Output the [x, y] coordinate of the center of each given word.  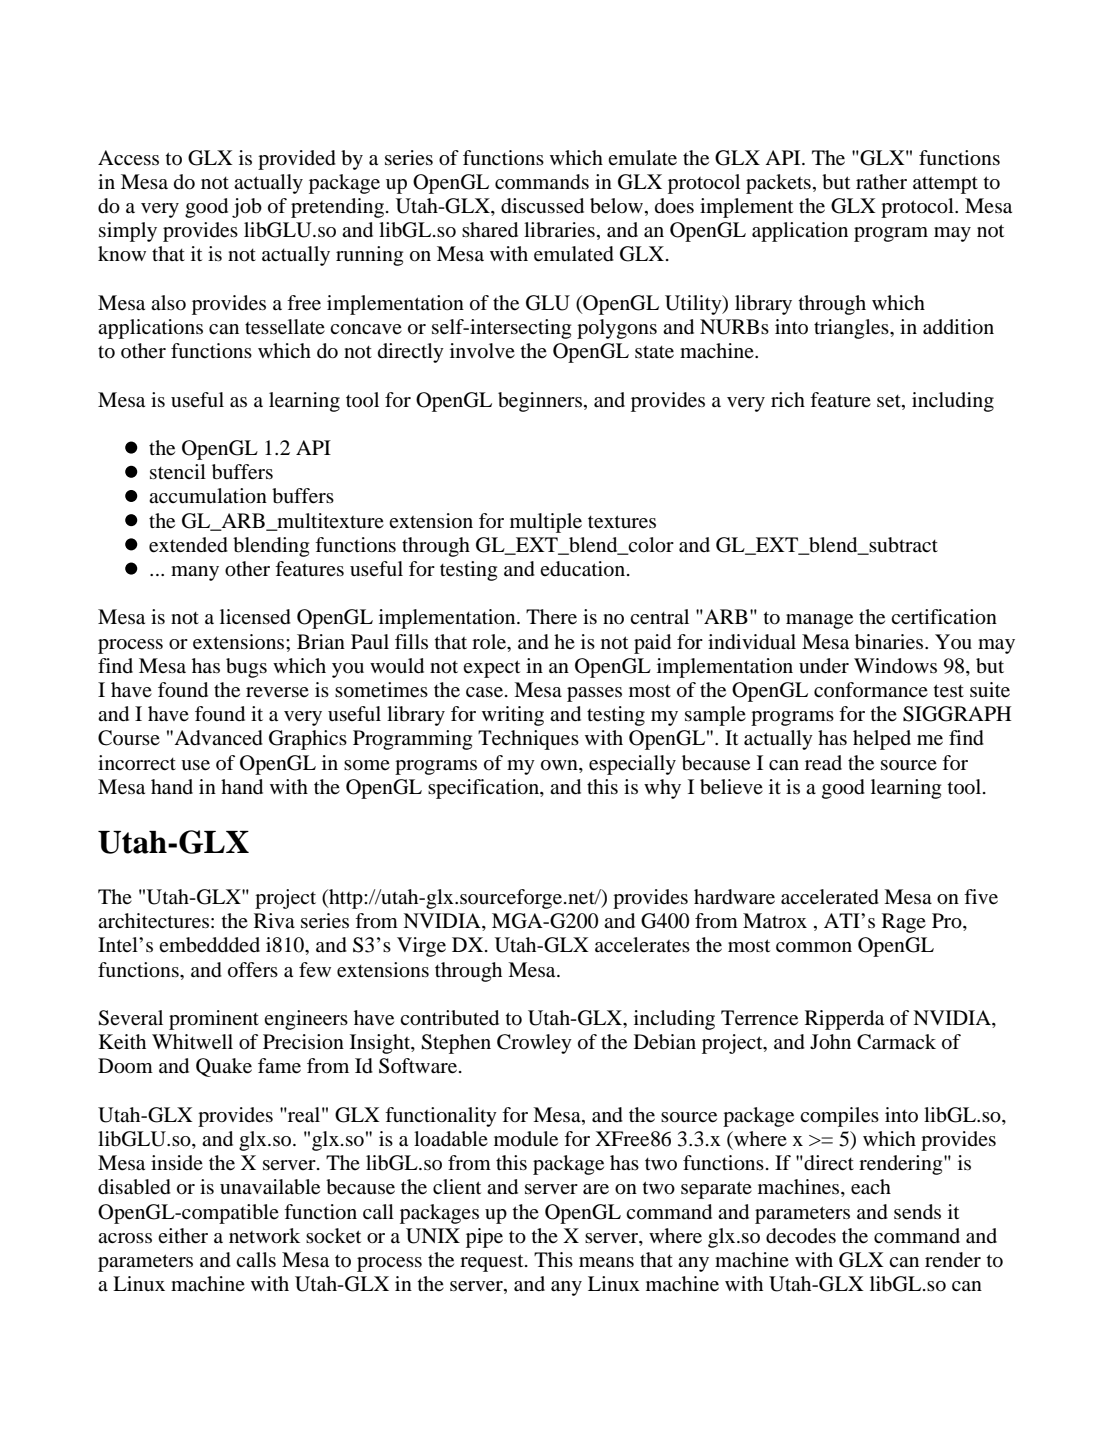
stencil [178, 472]
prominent [214, 1020]
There [551, 617]
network [264, 1236]
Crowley [534, 1044]
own [560, 765]
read [823, 763]
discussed [542, 206]
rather [881, 182]
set [890, 401]
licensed [255, 617]
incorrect [137, 762]
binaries [890, 642]
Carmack [896, 1042]
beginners [541, 402]
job [247, 208]
